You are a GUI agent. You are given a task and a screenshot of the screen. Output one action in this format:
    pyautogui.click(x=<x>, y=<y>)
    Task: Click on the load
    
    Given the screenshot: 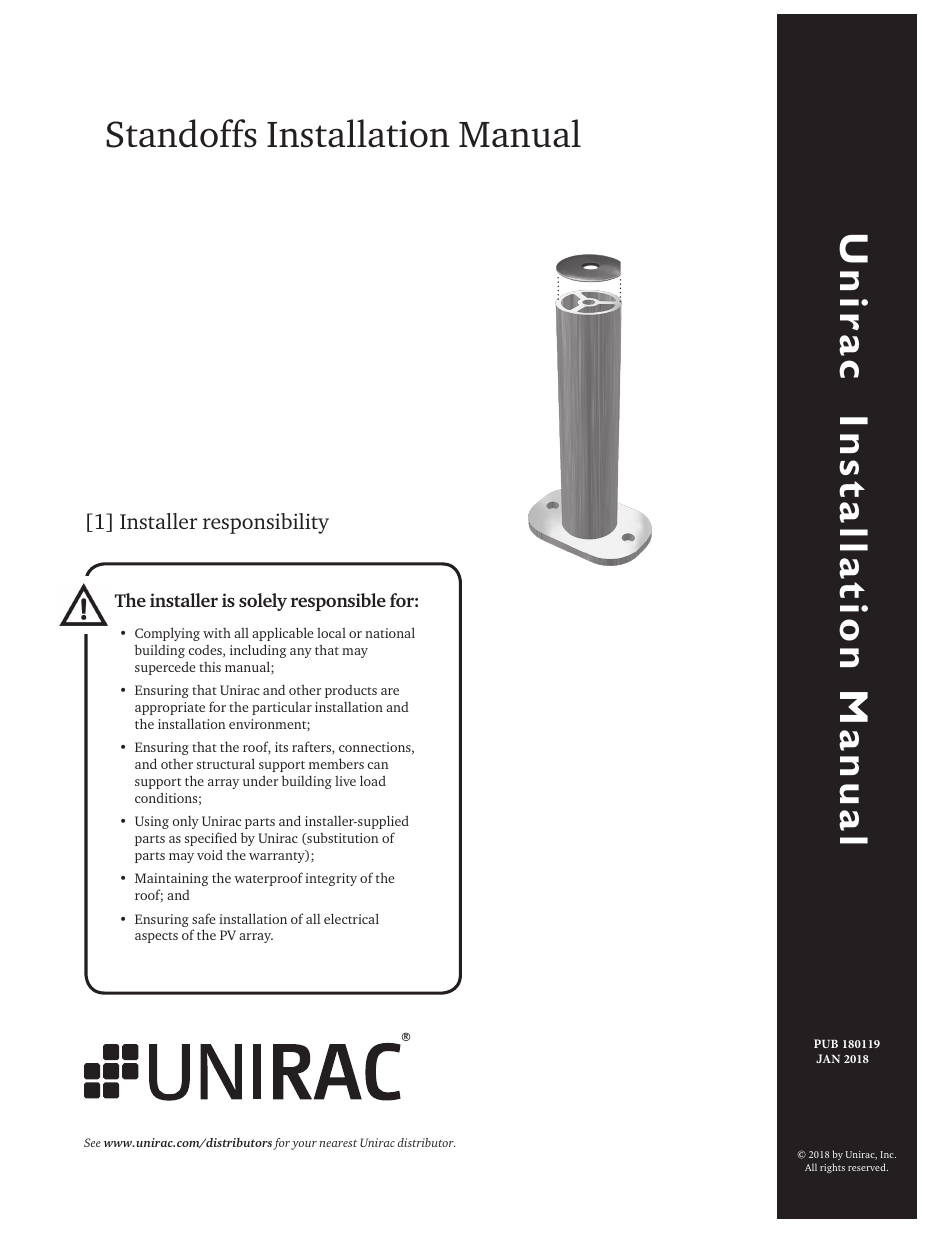 What is the action you would take?
    pyautogui.click(x=373, y=780)
